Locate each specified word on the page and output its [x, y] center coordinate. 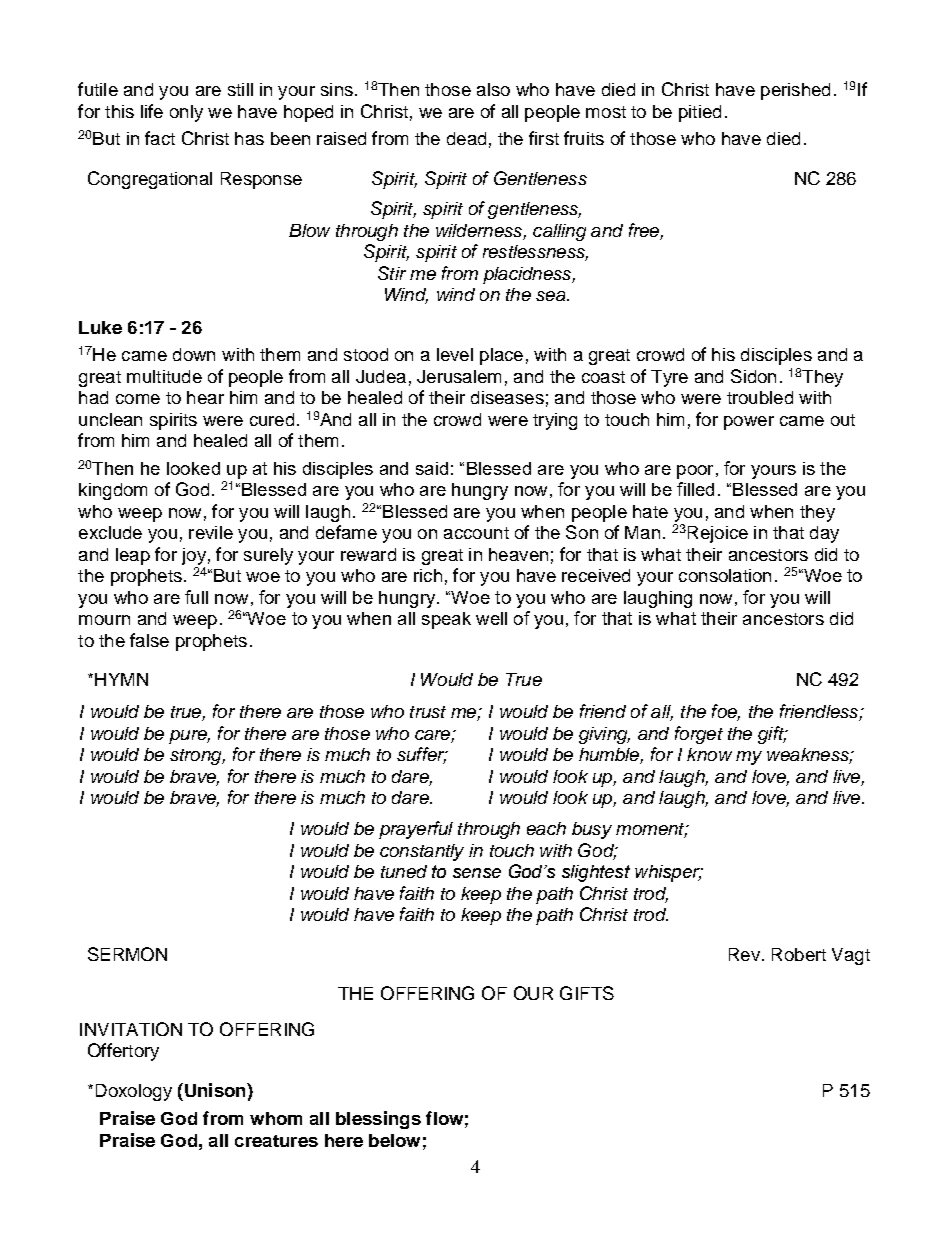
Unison [215, 1090]
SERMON [127, 954]
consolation [725, 575]
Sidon [753, 376]
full [196, 597]
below [394, 1140]
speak [446, 620]
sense [477, 873]
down [194, 354]
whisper [669, 873]
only [186, 113]
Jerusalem [459, 376]
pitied [700, 113]
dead [466, 138]
